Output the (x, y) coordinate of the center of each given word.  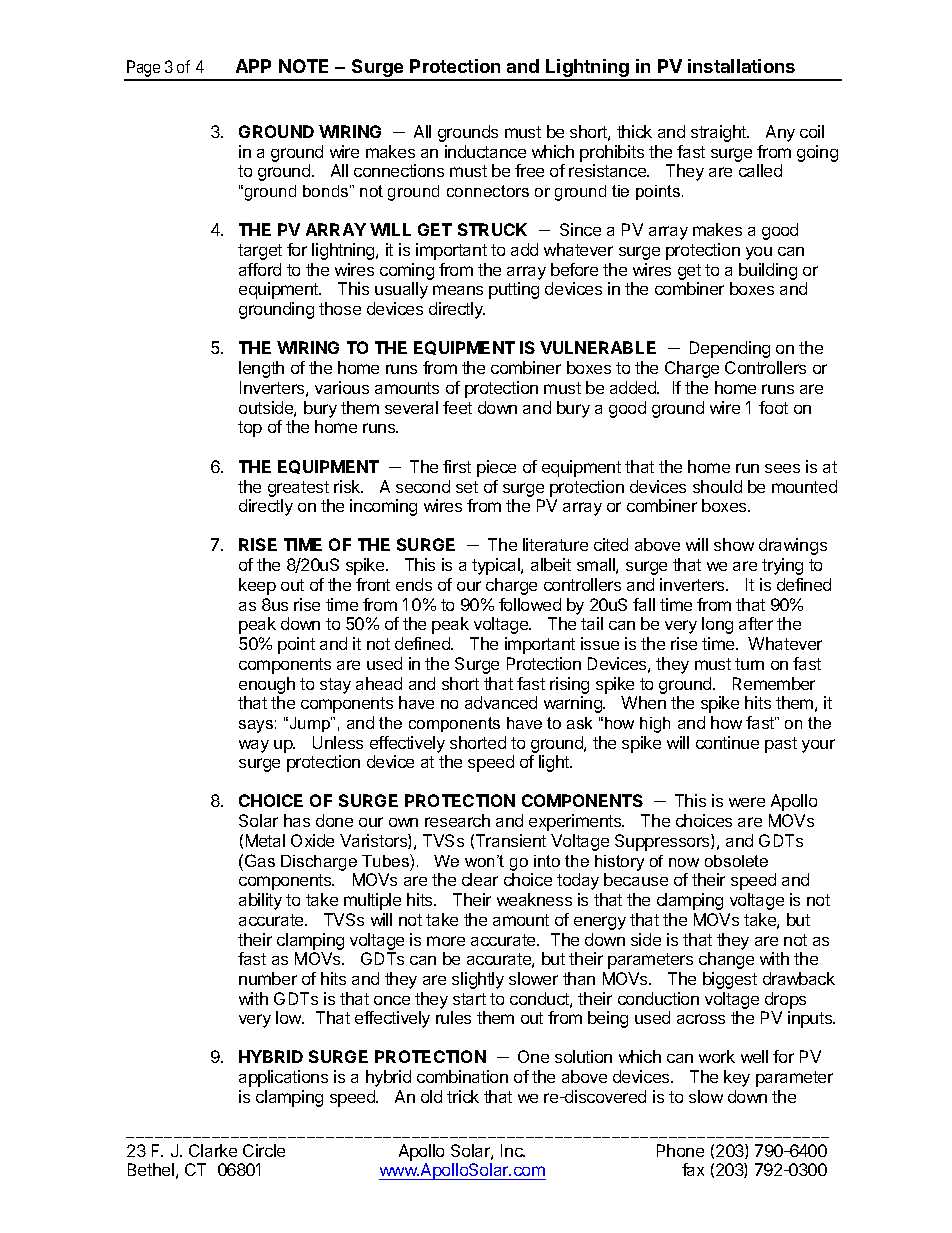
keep (257, 586)
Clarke (213, 1150)
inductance (485, 151)
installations (741, 66)
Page (143, 70)
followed (530, 604)
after (756, 623)
